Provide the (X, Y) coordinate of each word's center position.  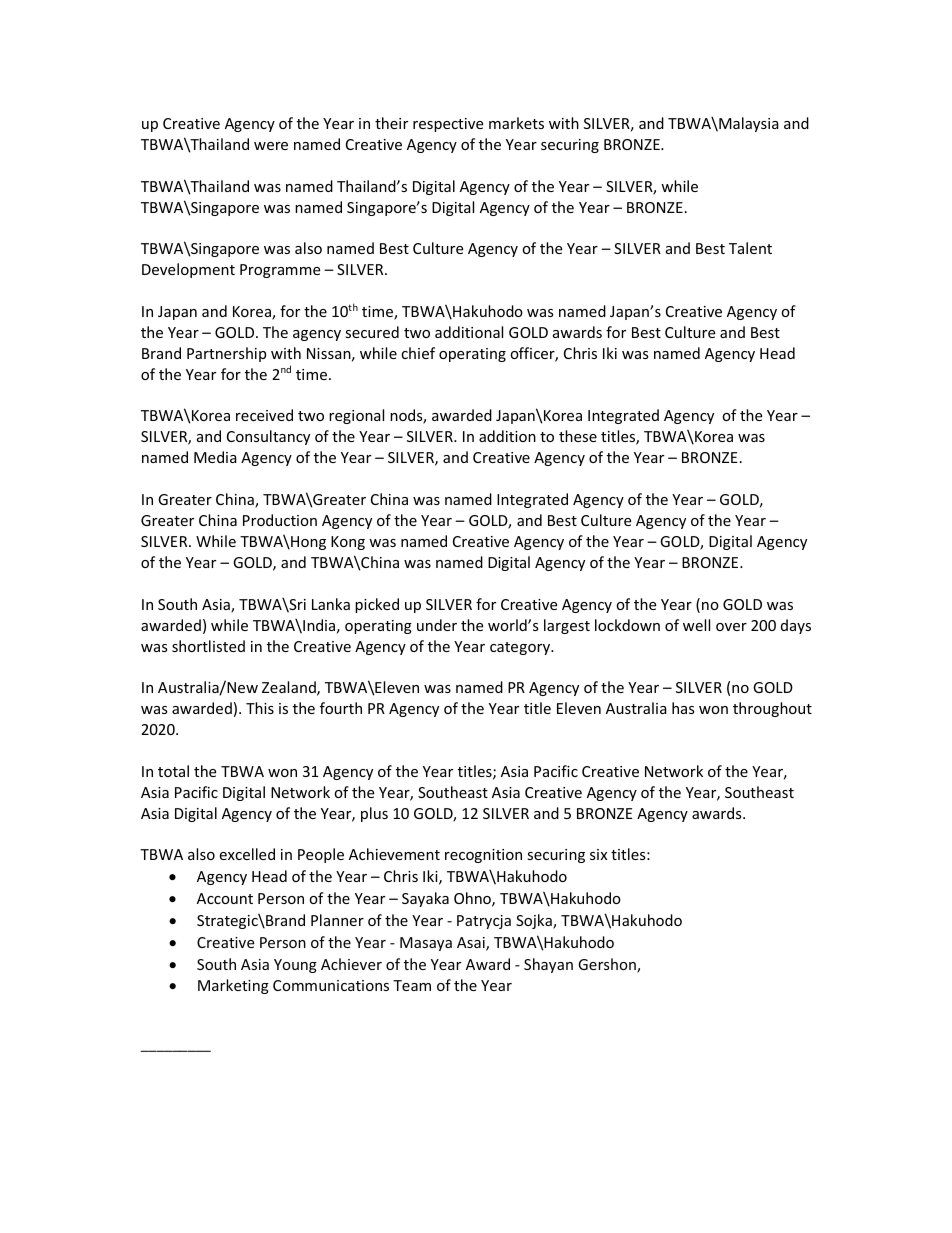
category (521, 648)
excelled (247, 854)
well (696, 625)
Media (215, 457)
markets (516, 123)
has (683, 708)
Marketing (233, 986)
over (731, 627)
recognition (483, 856)
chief (418, 353)
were (271, 146)
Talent (750, 248)
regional (356, 416)
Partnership (226, 354)
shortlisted (208, 646)
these (578, 436)
